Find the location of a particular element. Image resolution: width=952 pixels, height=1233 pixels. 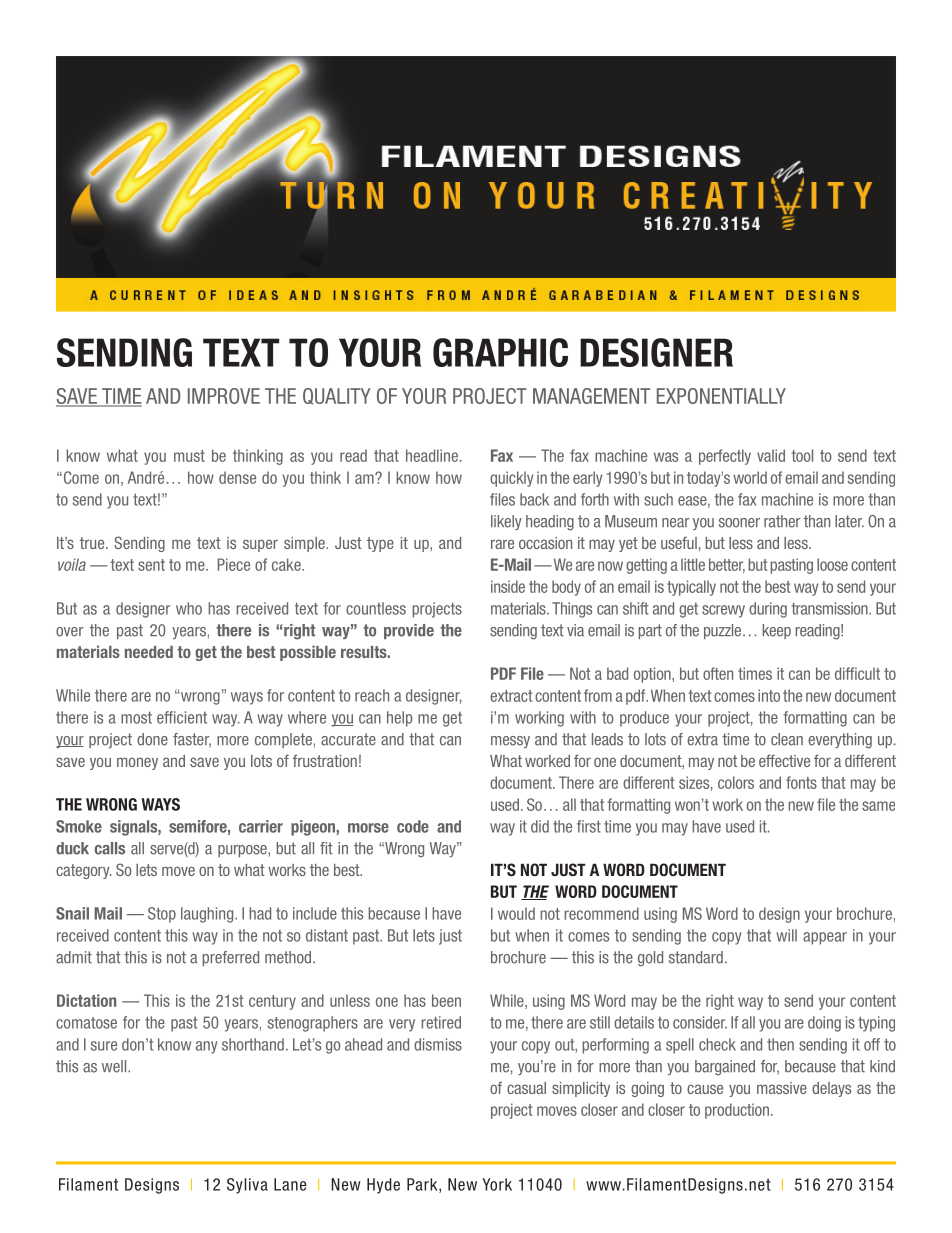

would is located at coordinates (516, 913).
